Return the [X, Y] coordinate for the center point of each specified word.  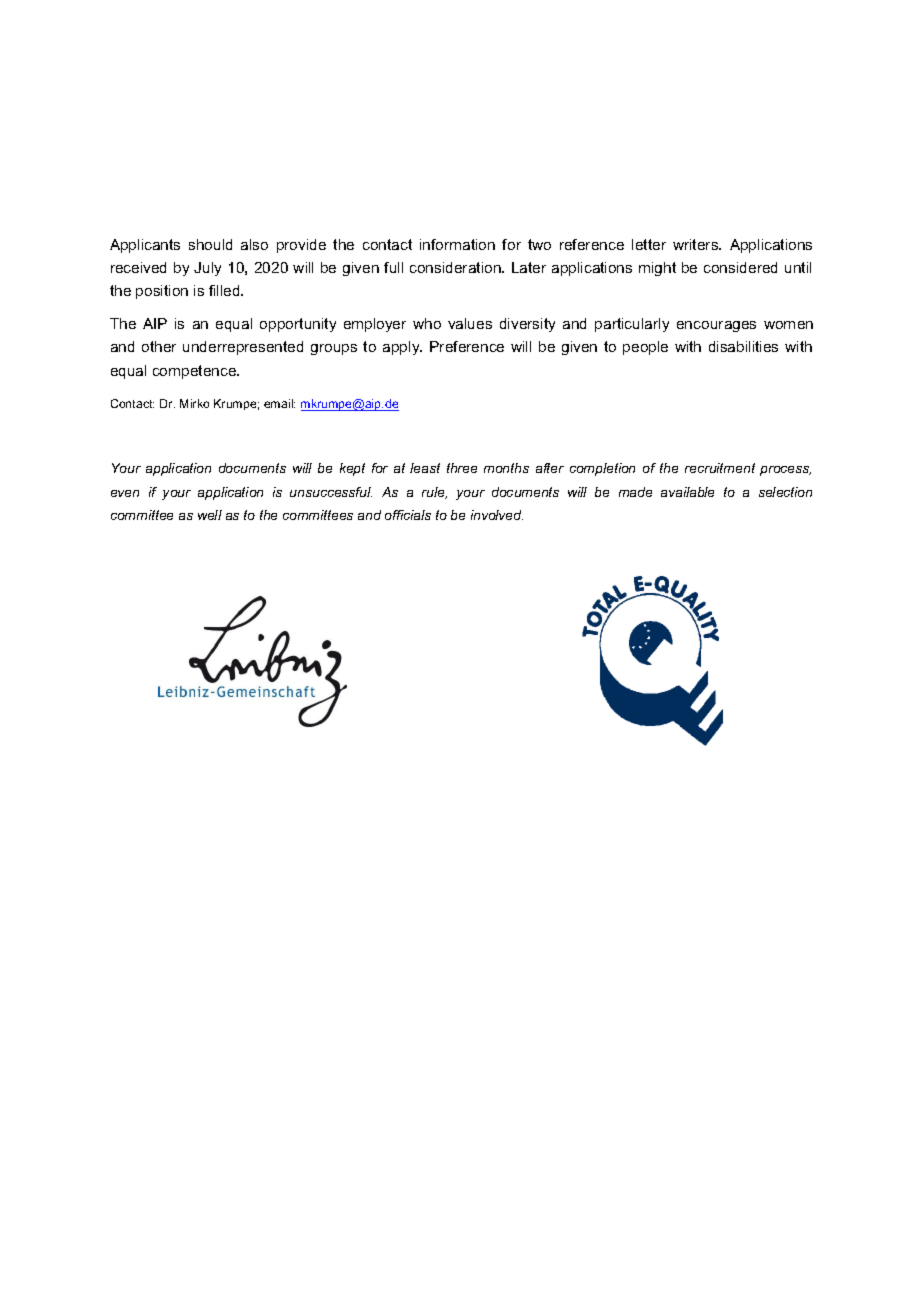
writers [697, 244]
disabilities [743, 346]
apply [402, 348]
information [457, 244]
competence [196, 372]
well [210, 515]
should [210, 244]
